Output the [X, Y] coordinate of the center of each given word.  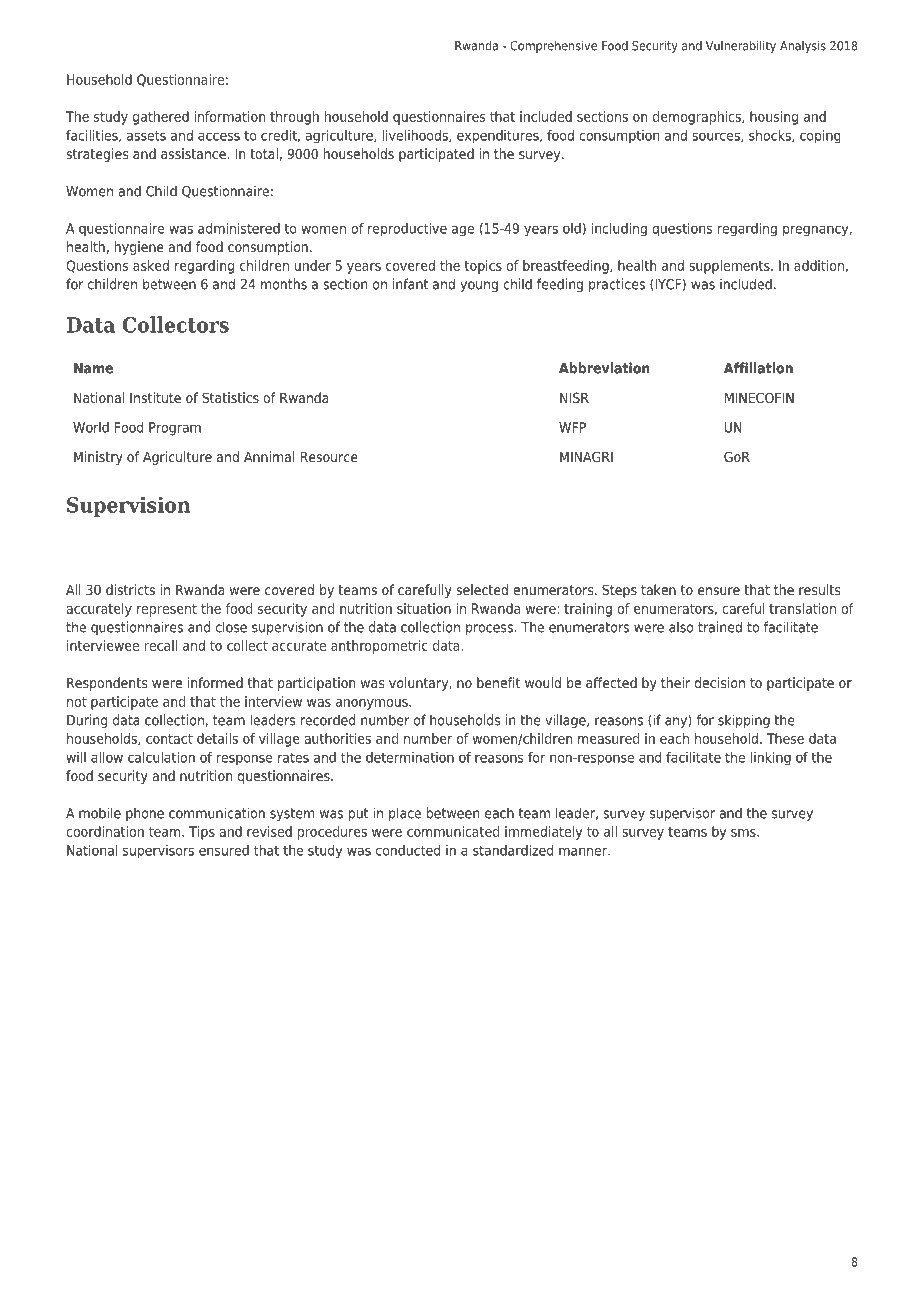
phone [145, 814]
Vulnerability [741, 47]
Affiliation [758, 368]
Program [175, 429]
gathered [161, 118]
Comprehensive [553, 47]
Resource [329, 457]
